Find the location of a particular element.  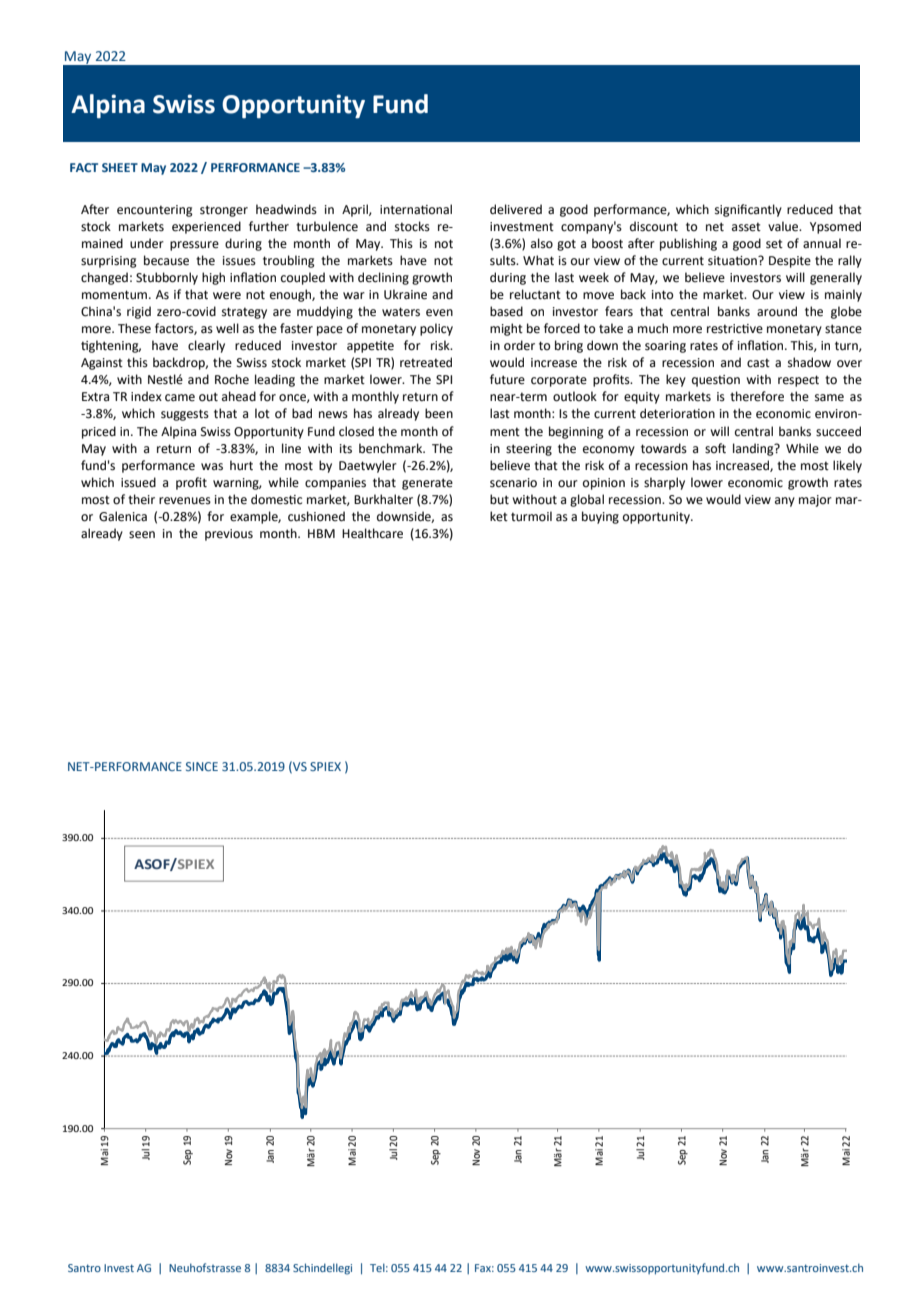

Roche is located at coordinates (232, 379).
